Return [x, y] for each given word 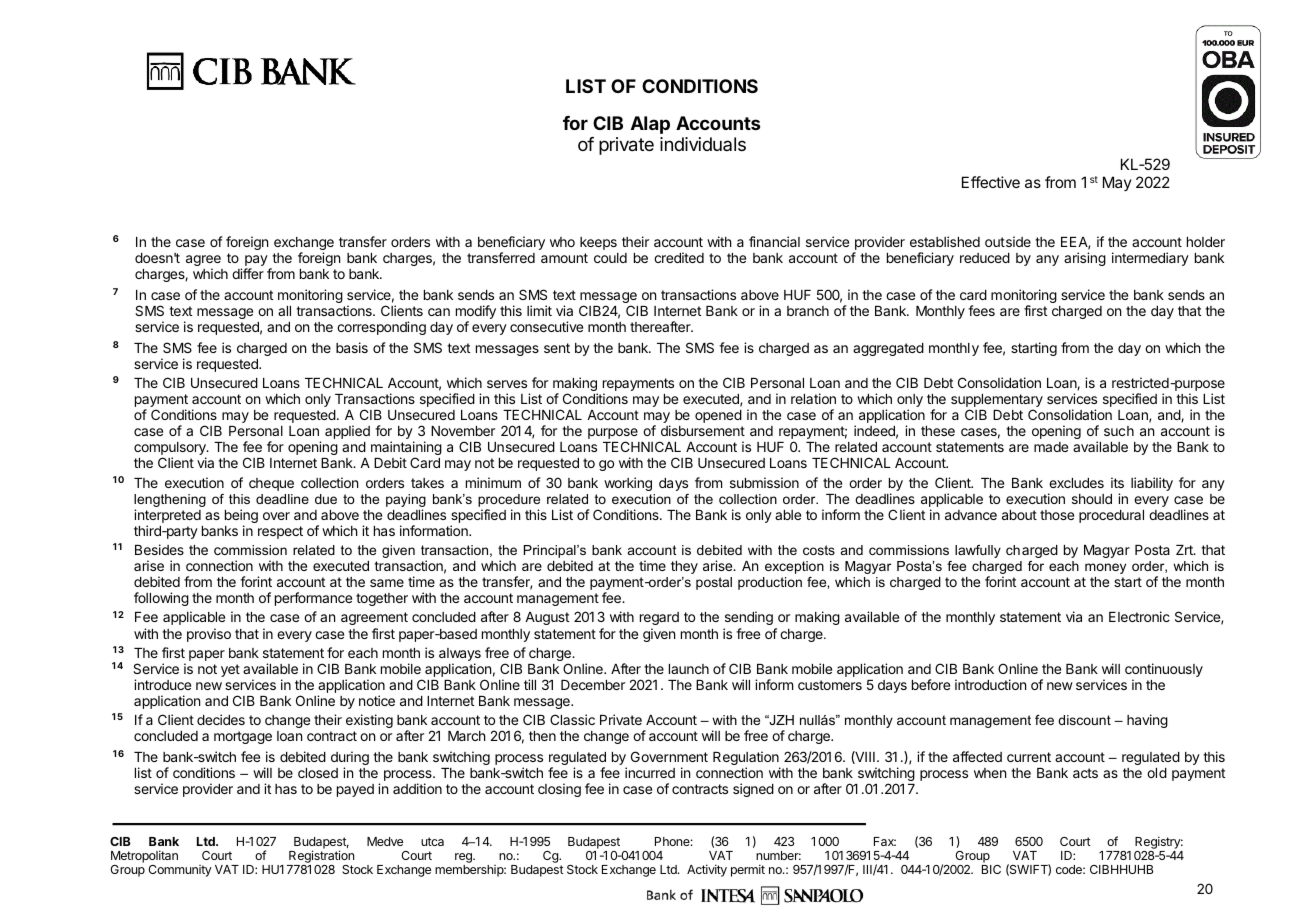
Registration [320, 858]
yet [230, 670]
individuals [703, 144]
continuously [1164, 671]
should [1092, 499]
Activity [707, 870]
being [241, 517]
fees [981, 310]
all [284, 311]
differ [248, 273]
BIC [991, 869]
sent [557, 348]
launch [689, 669]
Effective [991, 182]
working [628, 484]
